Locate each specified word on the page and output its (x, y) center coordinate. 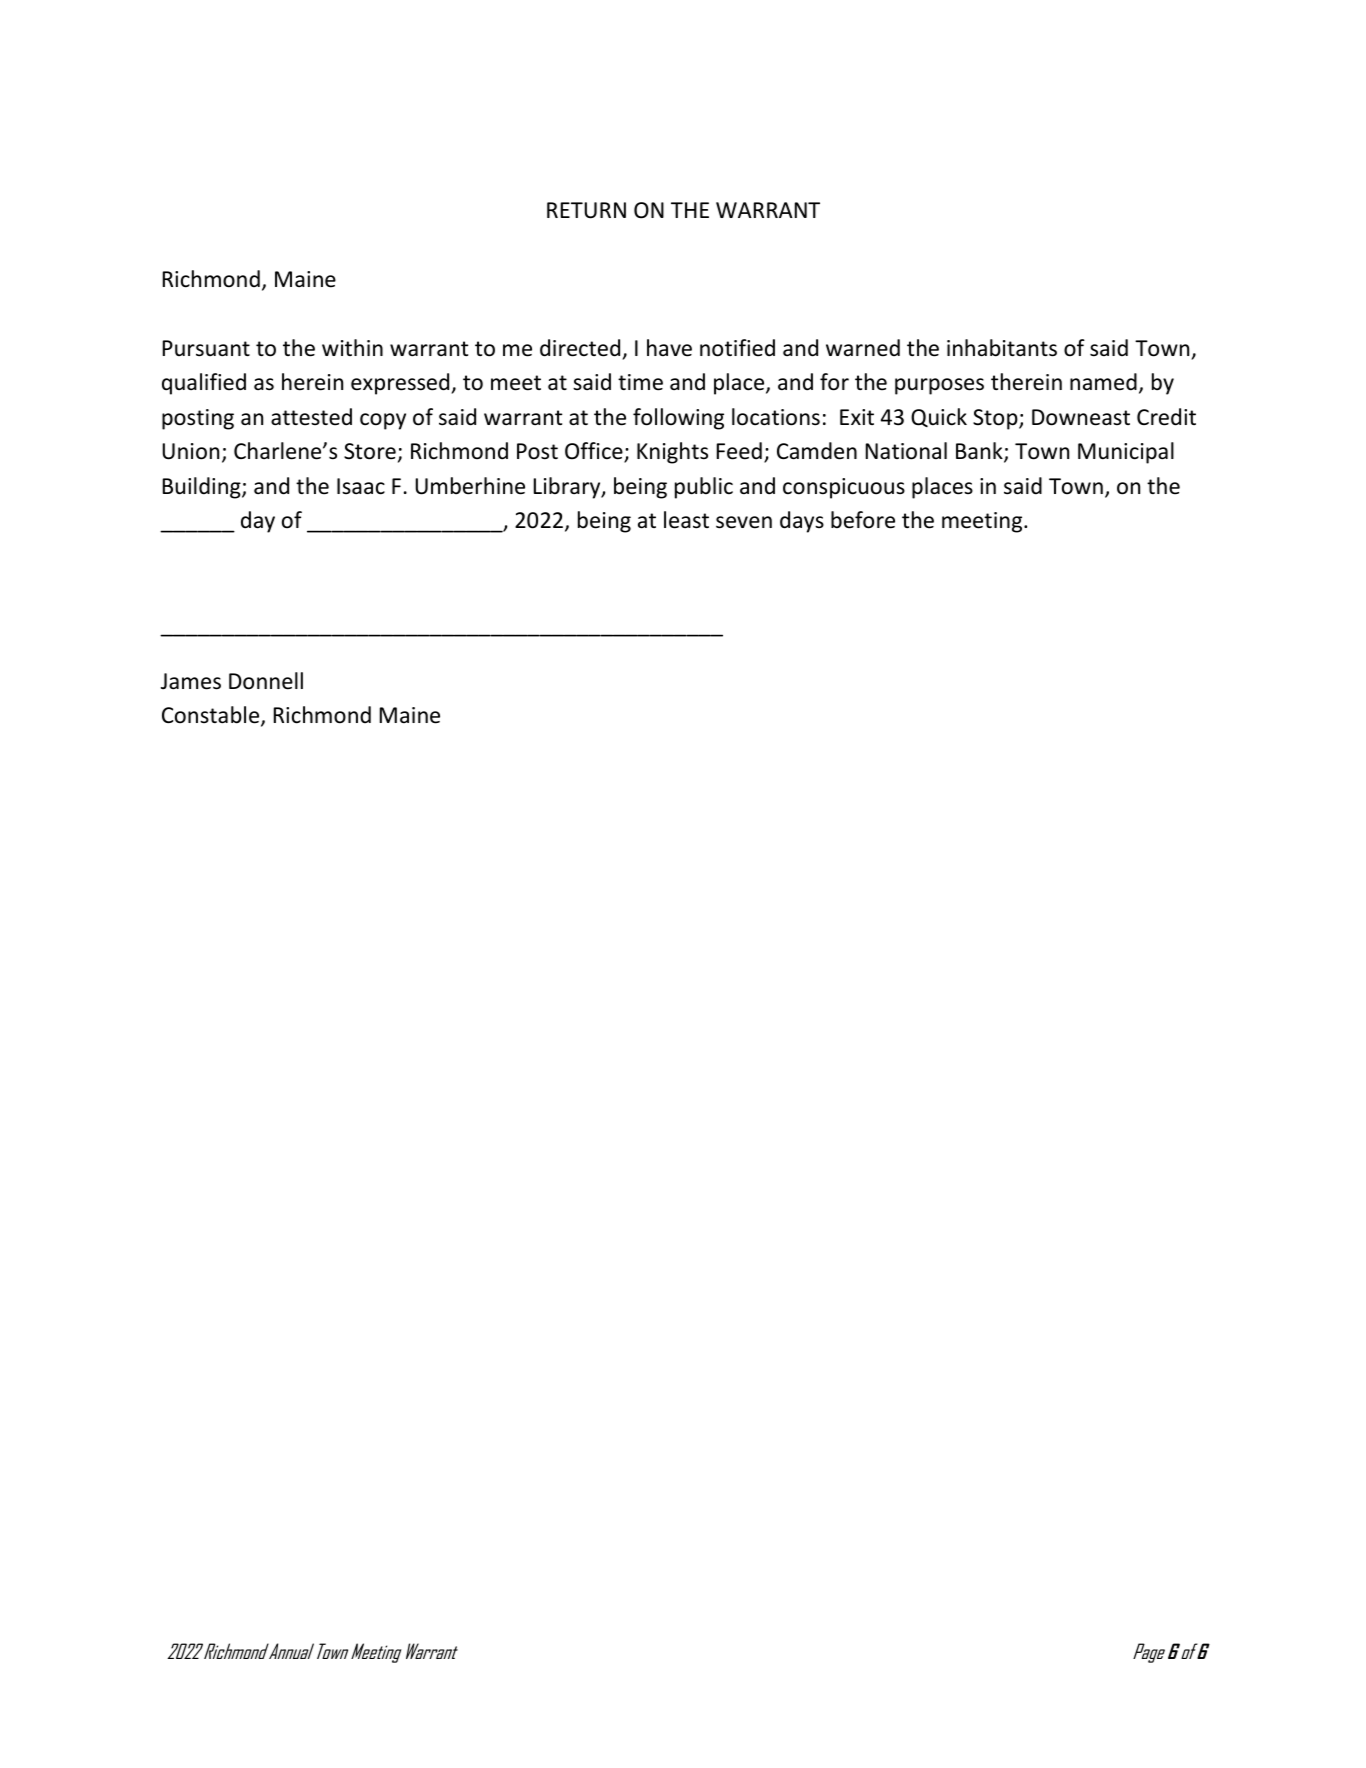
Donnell (266, 681)
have (669, 348)
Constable (212, 716)
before (863, 520)
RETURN (586, 210)
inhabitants (1002, 348)
